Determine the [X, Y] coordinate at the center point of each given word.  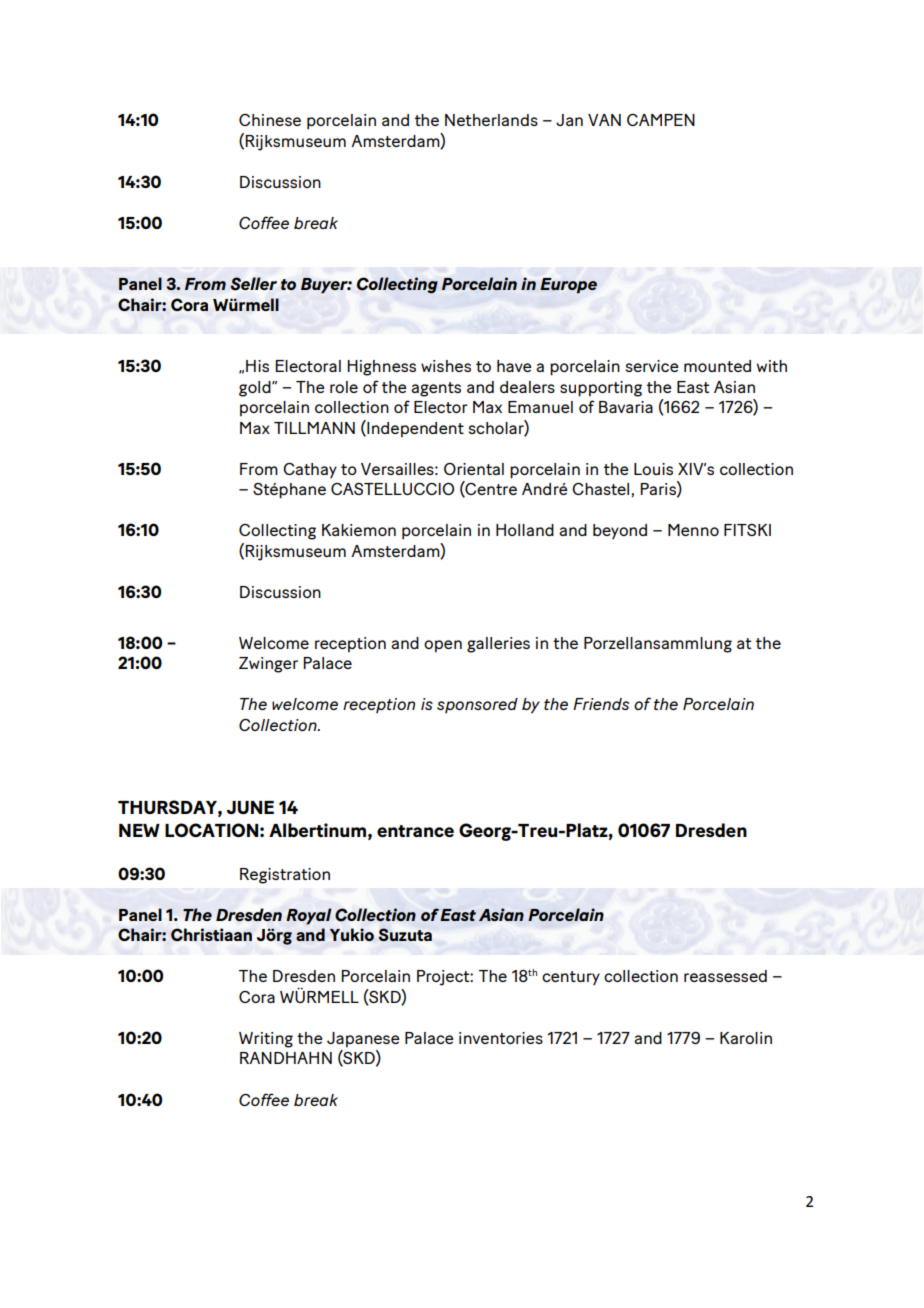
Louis [653, 469]
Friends [601, 704]
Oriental [474, 469]
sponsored [477, 705]
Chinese [270, 120]
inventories [501, 1038]
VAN [604, 120]
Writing [266, 1040]
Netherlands [491, 120]
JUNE [250, 807]
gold [256, 389]
